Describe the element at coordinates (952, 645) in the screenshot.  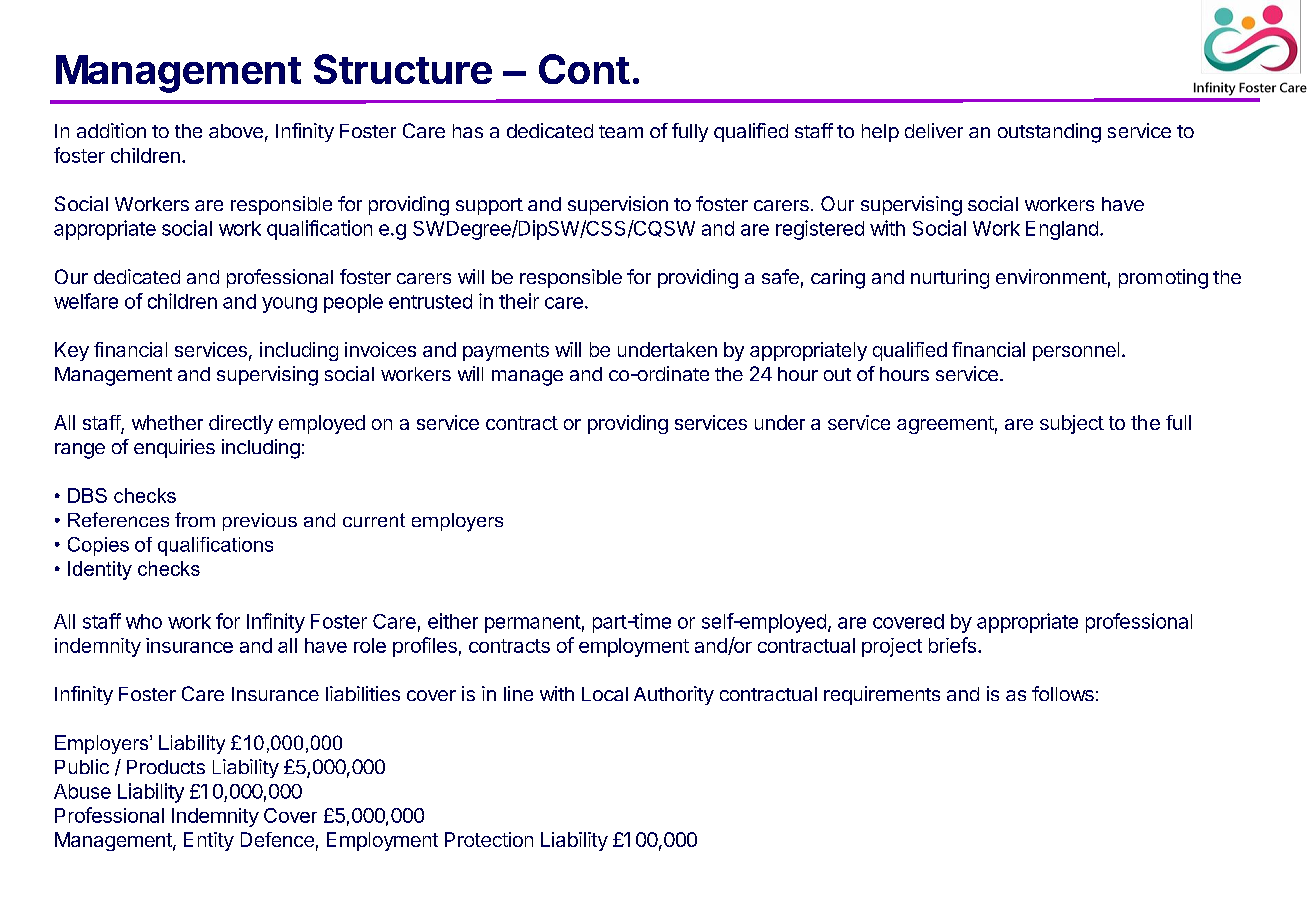
I see `briefs` at that location.
